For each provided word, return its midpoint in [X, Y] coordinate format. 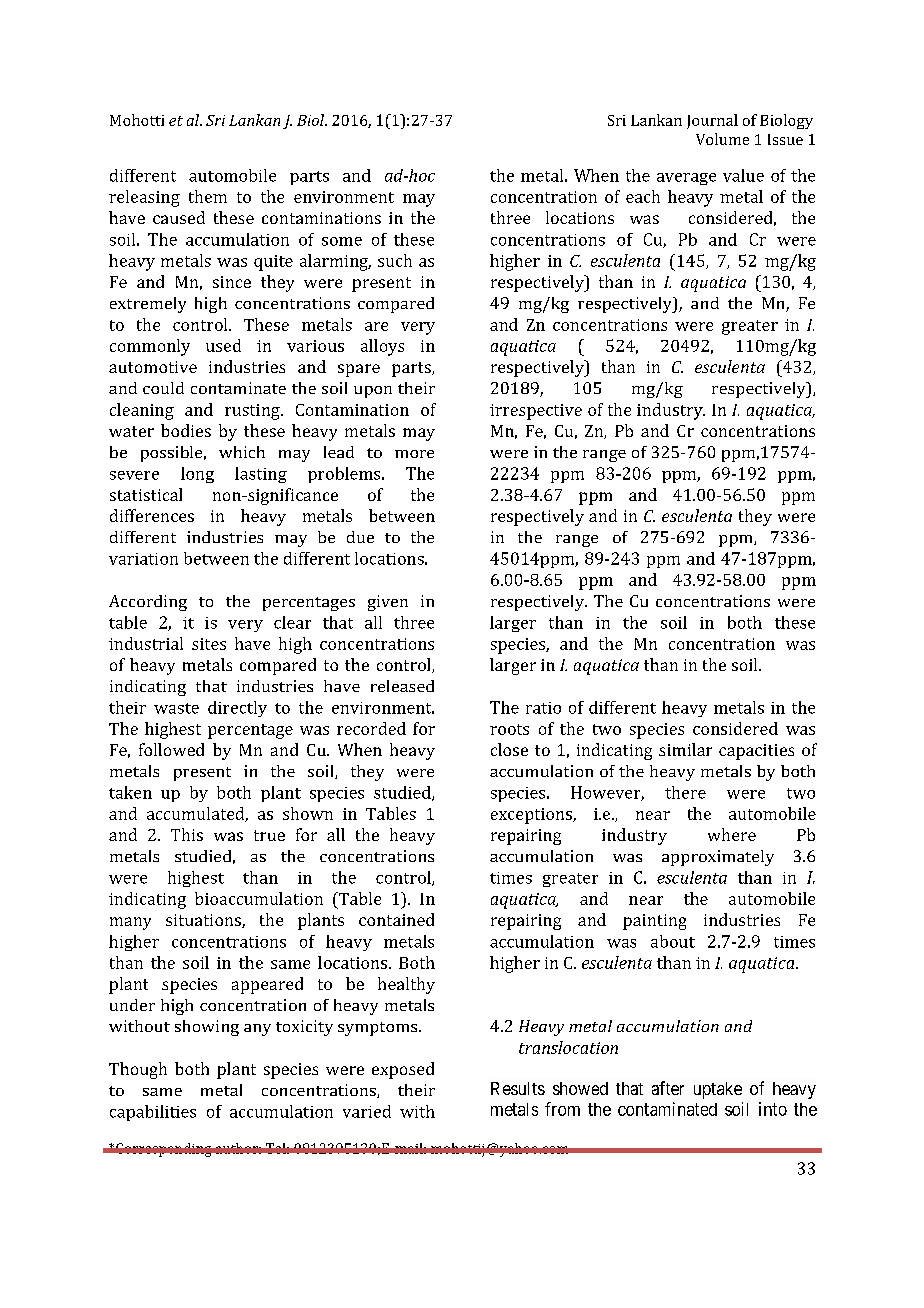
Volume [722, 139]
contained [396, 919]
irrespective [536, 412]
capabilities [153, 1113]
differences [152, 515]
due [360, 537]
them [208, 196]
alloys [382, 347]
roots [509, 729]
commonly [150, 347]
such [395, 260]
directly [237, 709]
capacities [756, 752]
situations [204, 921]
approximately [718, 858]
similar [685, 749]
